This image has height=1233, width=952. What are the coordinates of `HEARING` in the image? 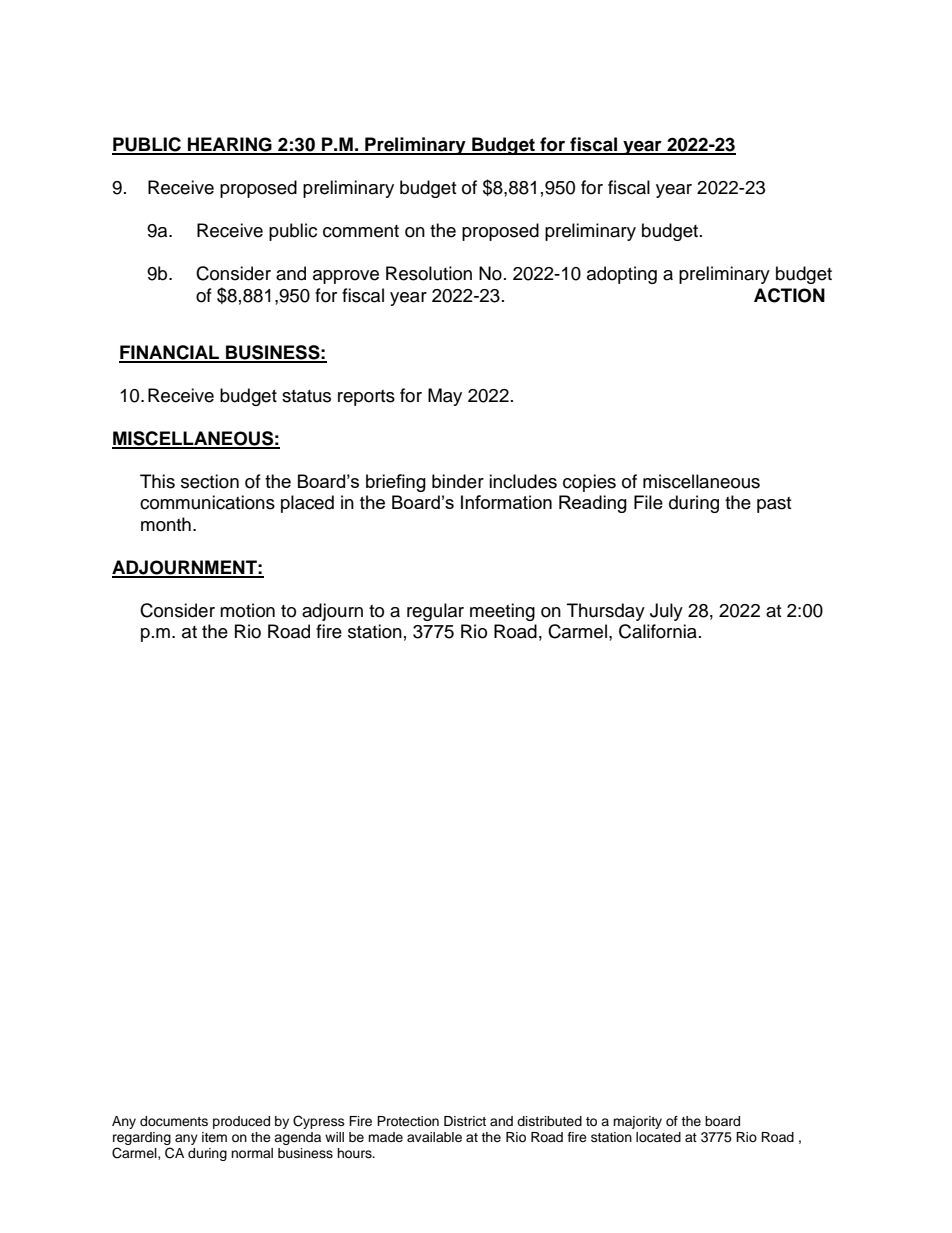 It's located at (230, 145).
